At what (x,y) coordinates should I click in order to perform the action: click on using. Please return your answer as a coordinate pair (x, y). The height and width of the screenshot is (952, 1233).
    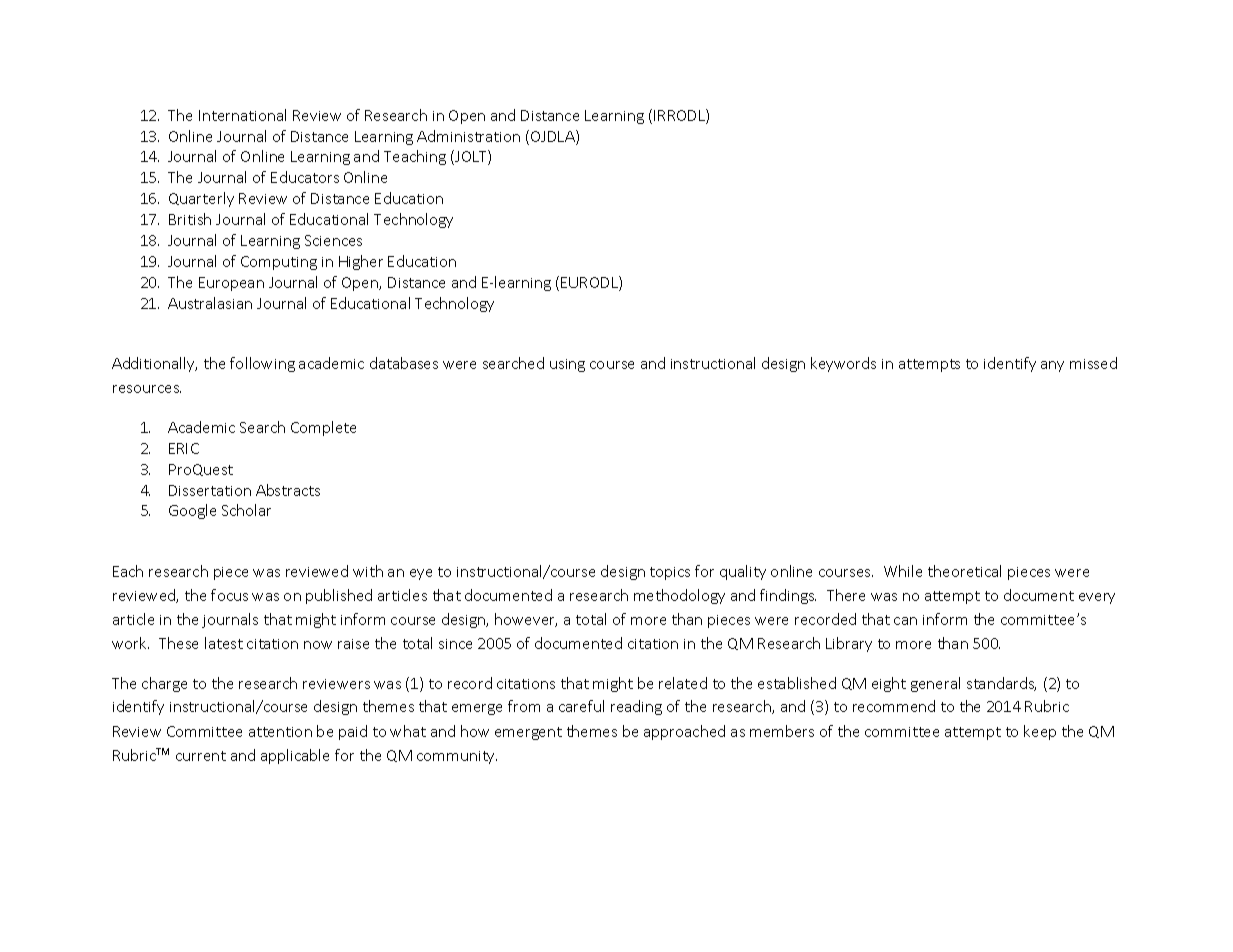
    Looking at the image, I should click on (567, 365).
